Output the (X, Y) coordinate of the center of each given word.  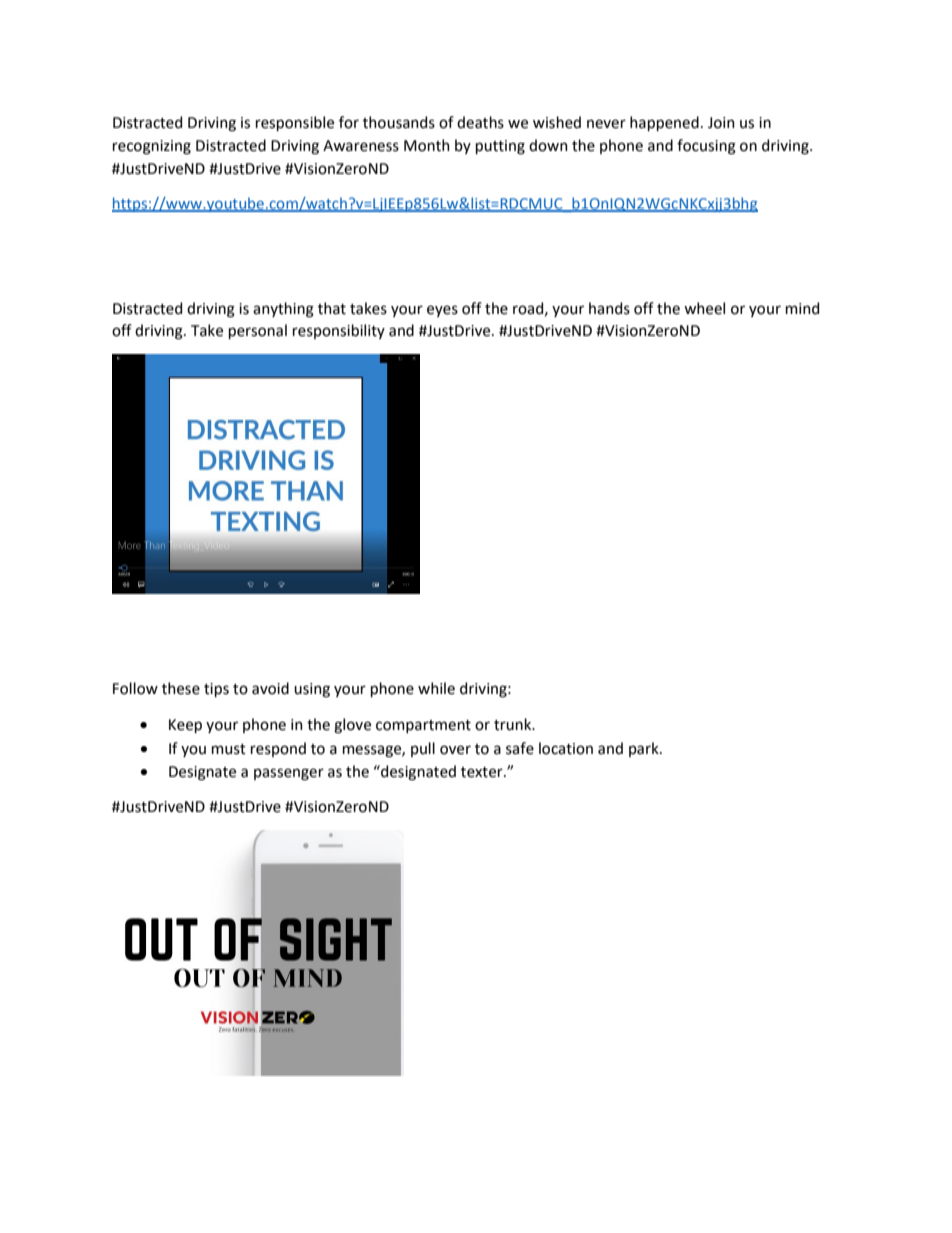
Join (721, 123)
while (436, 688)
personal (258, 331)
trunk (514, 724)
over (455, 750)
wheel (704, 308)
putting (500, 147)
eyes (442, 311)
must (229, 749)
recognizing (152, 147)
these (181, 688)
